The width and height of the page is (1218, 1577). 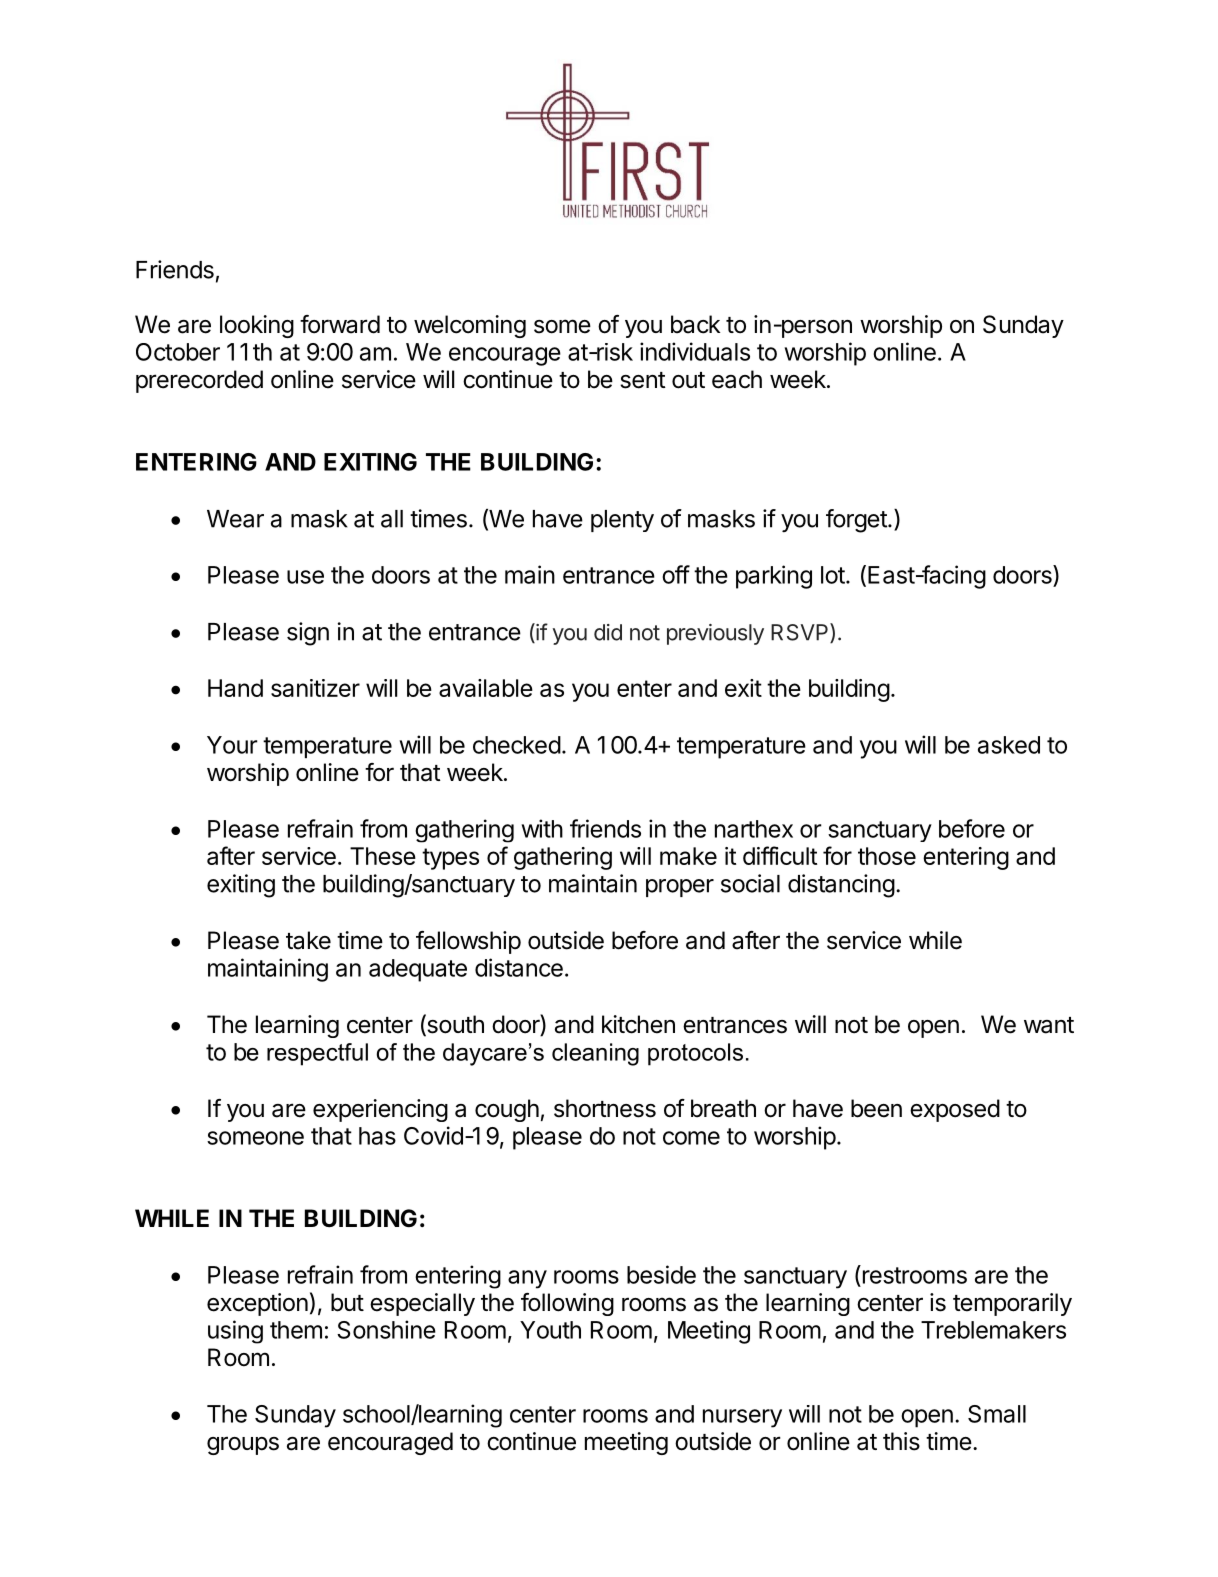 I want to click on sanitizer, so click(x=315, y=688).
